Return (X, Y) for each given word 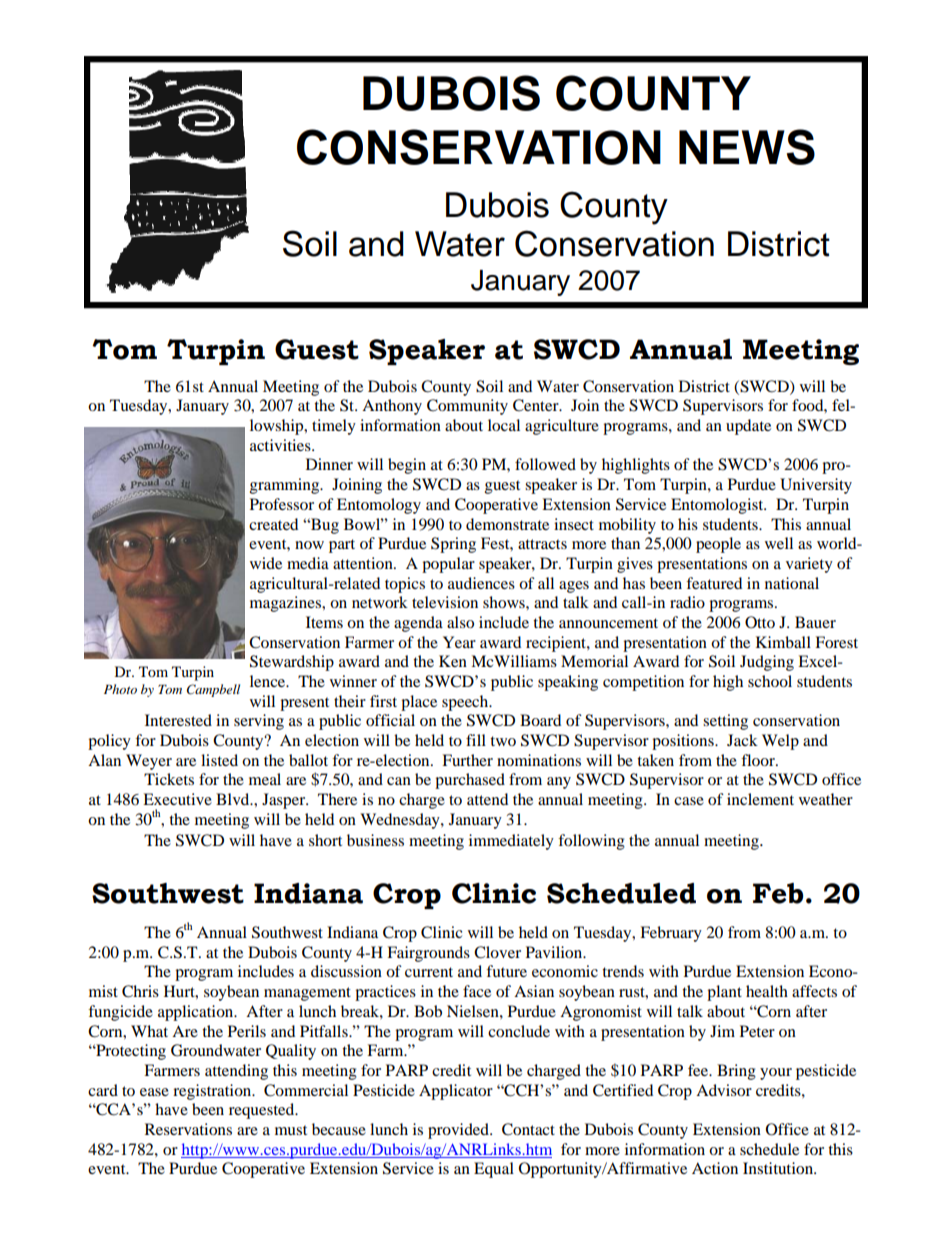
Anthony (392, 407)
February (671, 934)
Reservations (188, 1129)
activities (281, 445)
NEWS (747, 147)
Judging (767, 663)
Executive (177, 799)
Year (459, 642)
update (748, 427)
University (816, 486)
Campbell (213, 690)
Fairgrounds (428, 954)
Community (467, 407)
